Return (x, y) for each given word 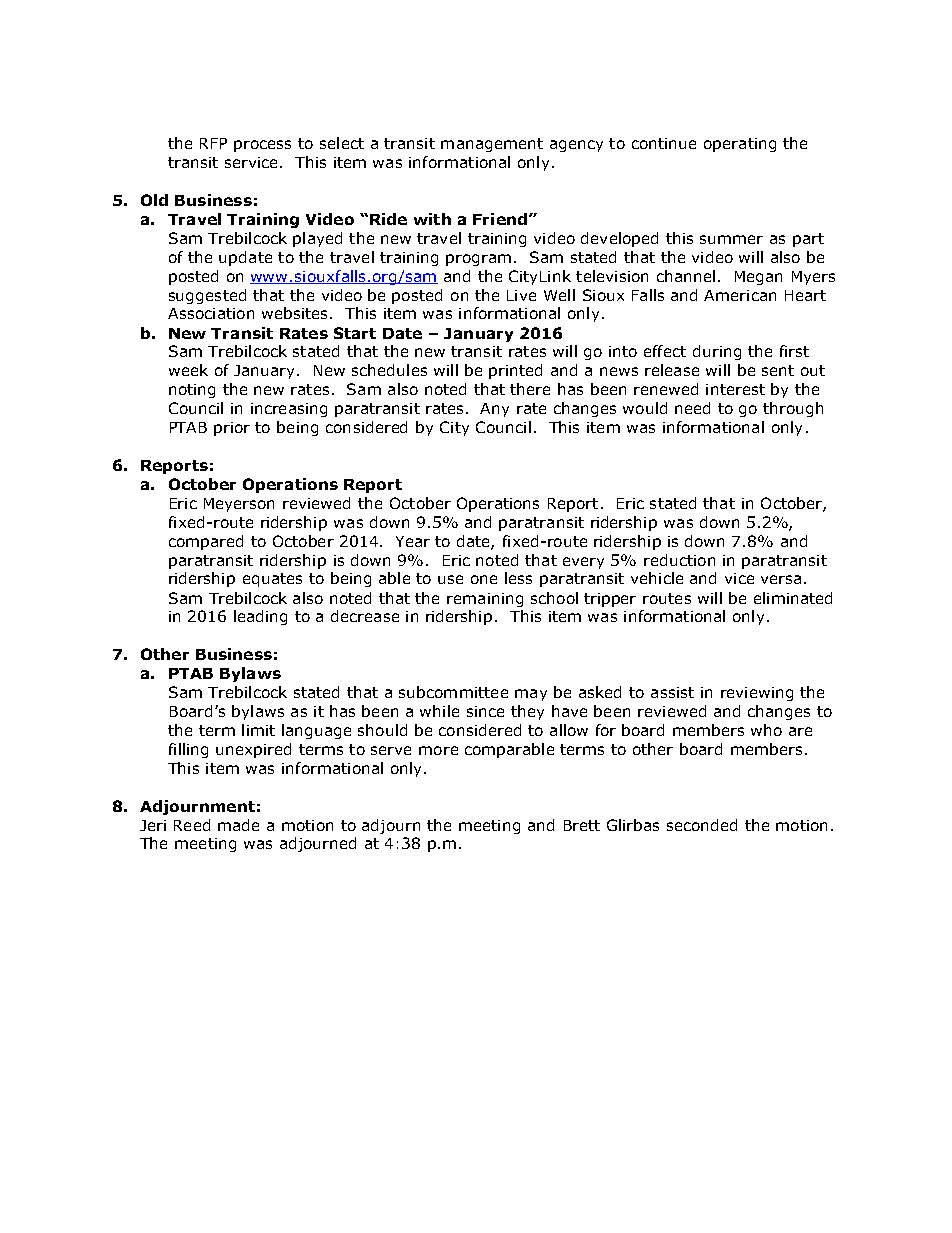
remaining (485, 600)
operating (740, 145)
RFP (213, 143)
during (717, 352)
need (692, 408)
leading (260, 617)
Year (413, 541)
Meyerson (239, 505)
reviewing (757, 694)
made (238, 825)
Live (521, 295)
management (492, 145)
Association (211, 313)
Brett (582, 825)
